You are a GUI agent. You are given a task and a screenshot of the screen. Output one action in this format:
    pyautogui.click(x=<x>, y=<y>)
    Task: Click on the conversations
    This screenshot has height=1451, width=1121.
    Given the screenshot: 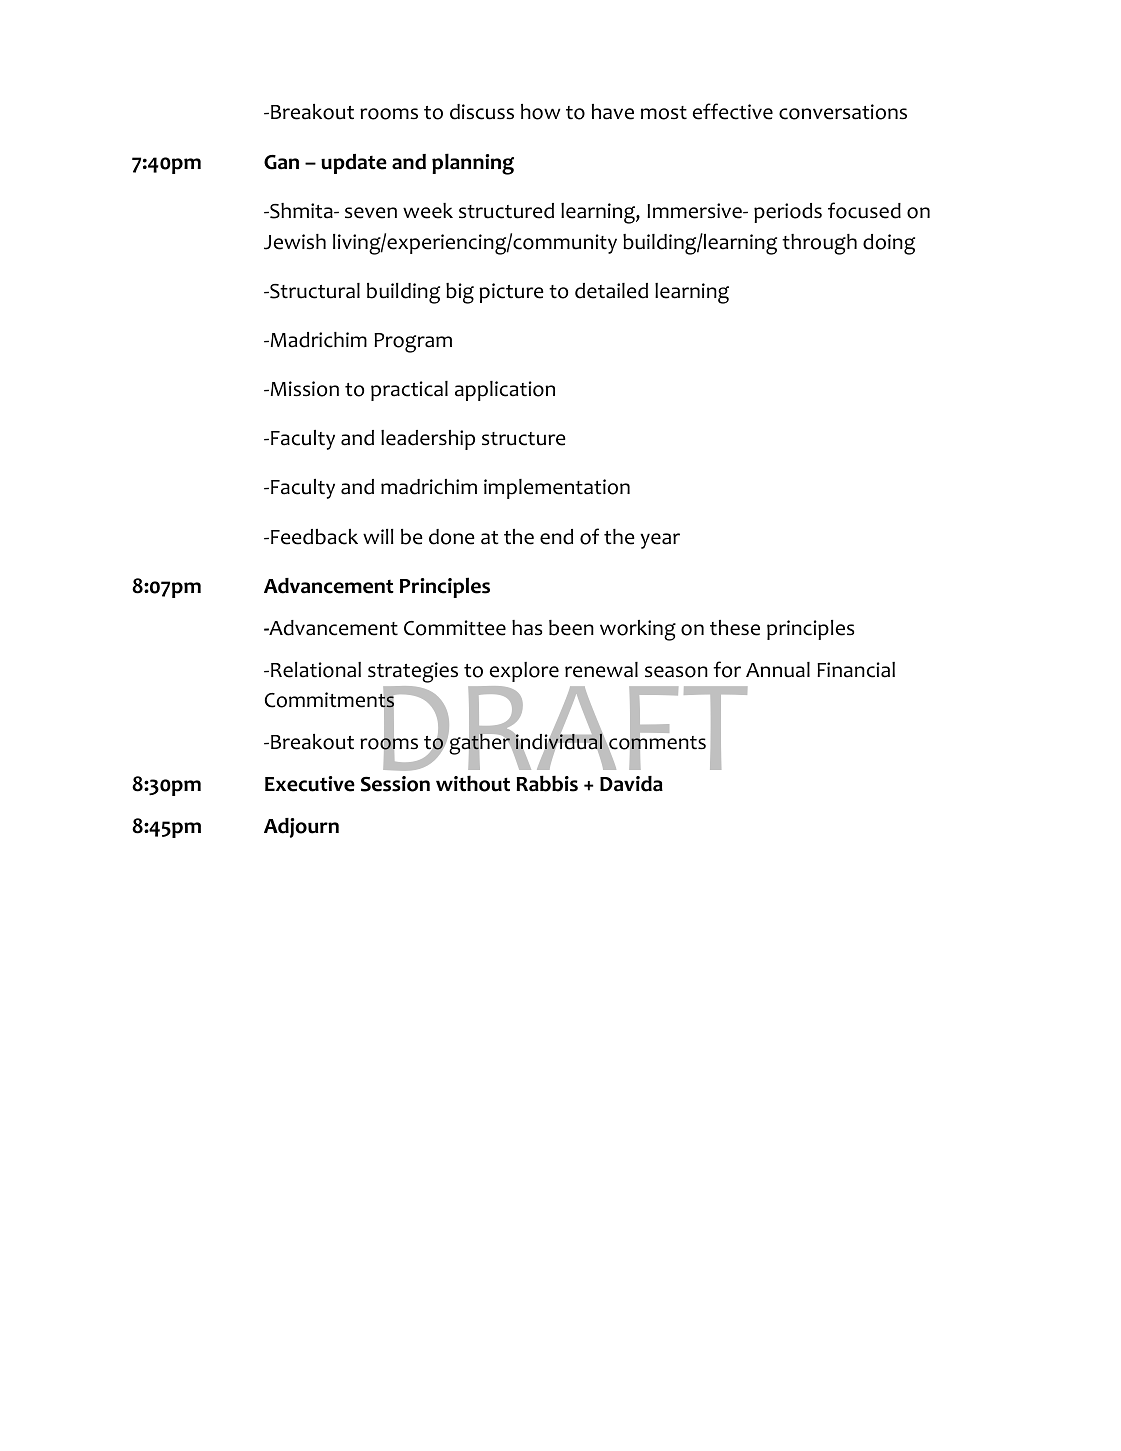 What is the action you would take?
    pyautogui.click(x=843, y=112)
